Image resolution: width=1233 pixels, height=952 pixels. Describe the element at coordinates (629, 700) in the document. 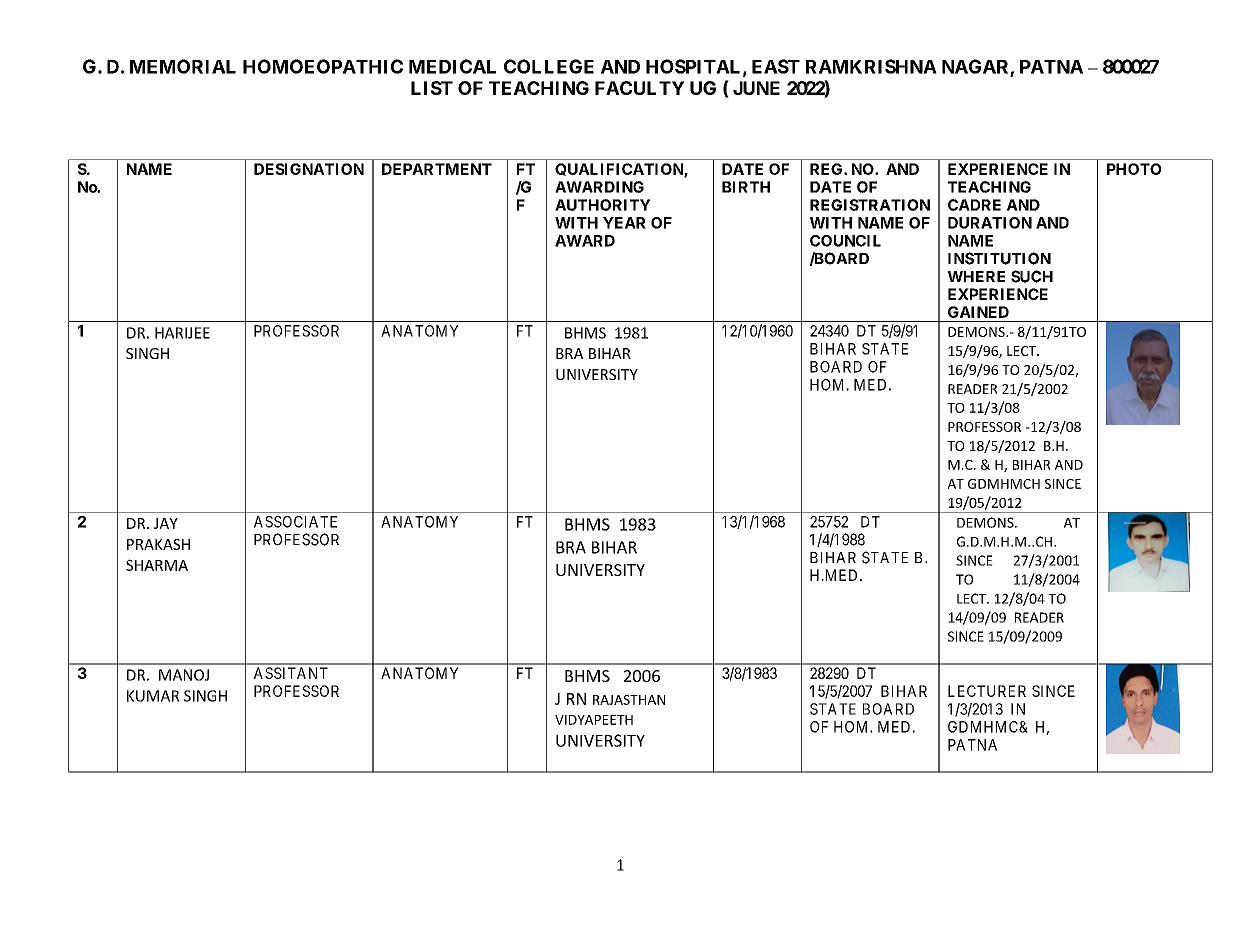

I see `RAJASTHAN` at that location.
